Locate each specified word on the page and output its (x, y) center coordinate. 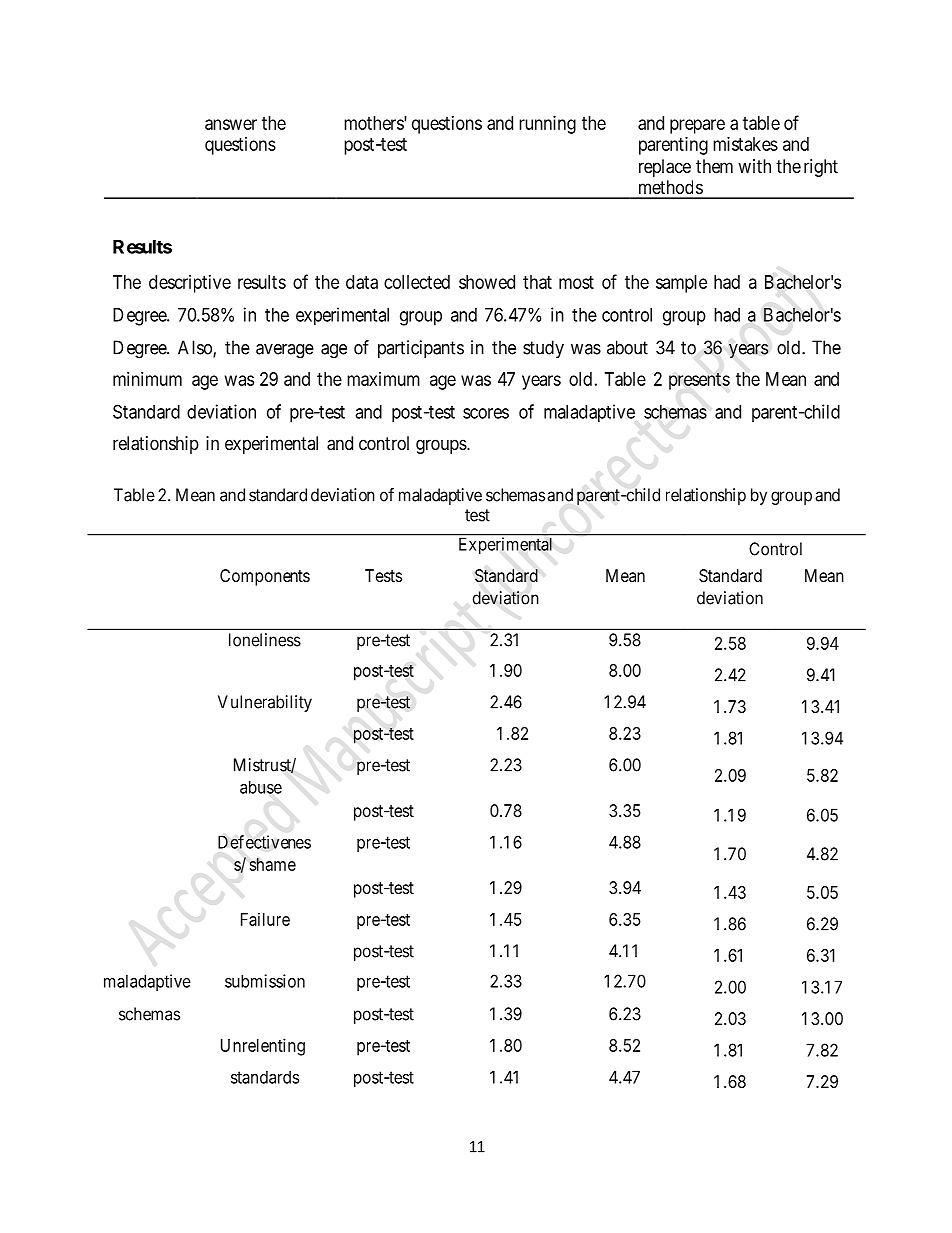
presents (699, 381)
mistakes (745, 144)
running (547, 125)
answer (231, 124)
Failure (265, 919)
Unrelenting (263, 1047)
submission (265, 981)
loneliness (265, 640)
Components (265, 577)
